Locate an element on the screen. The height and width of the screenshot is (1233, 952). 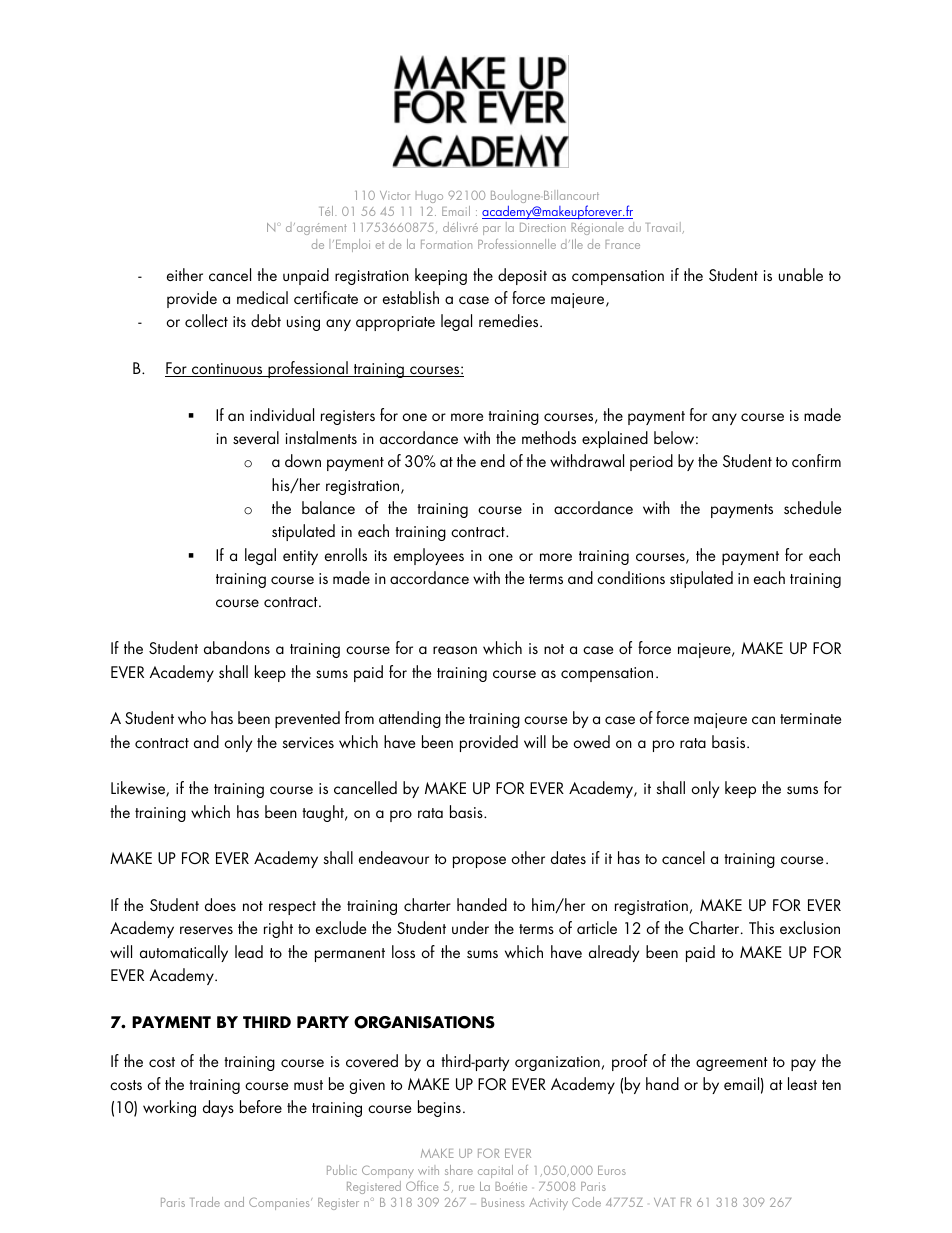
propose is located at coordinates (479, 862).
